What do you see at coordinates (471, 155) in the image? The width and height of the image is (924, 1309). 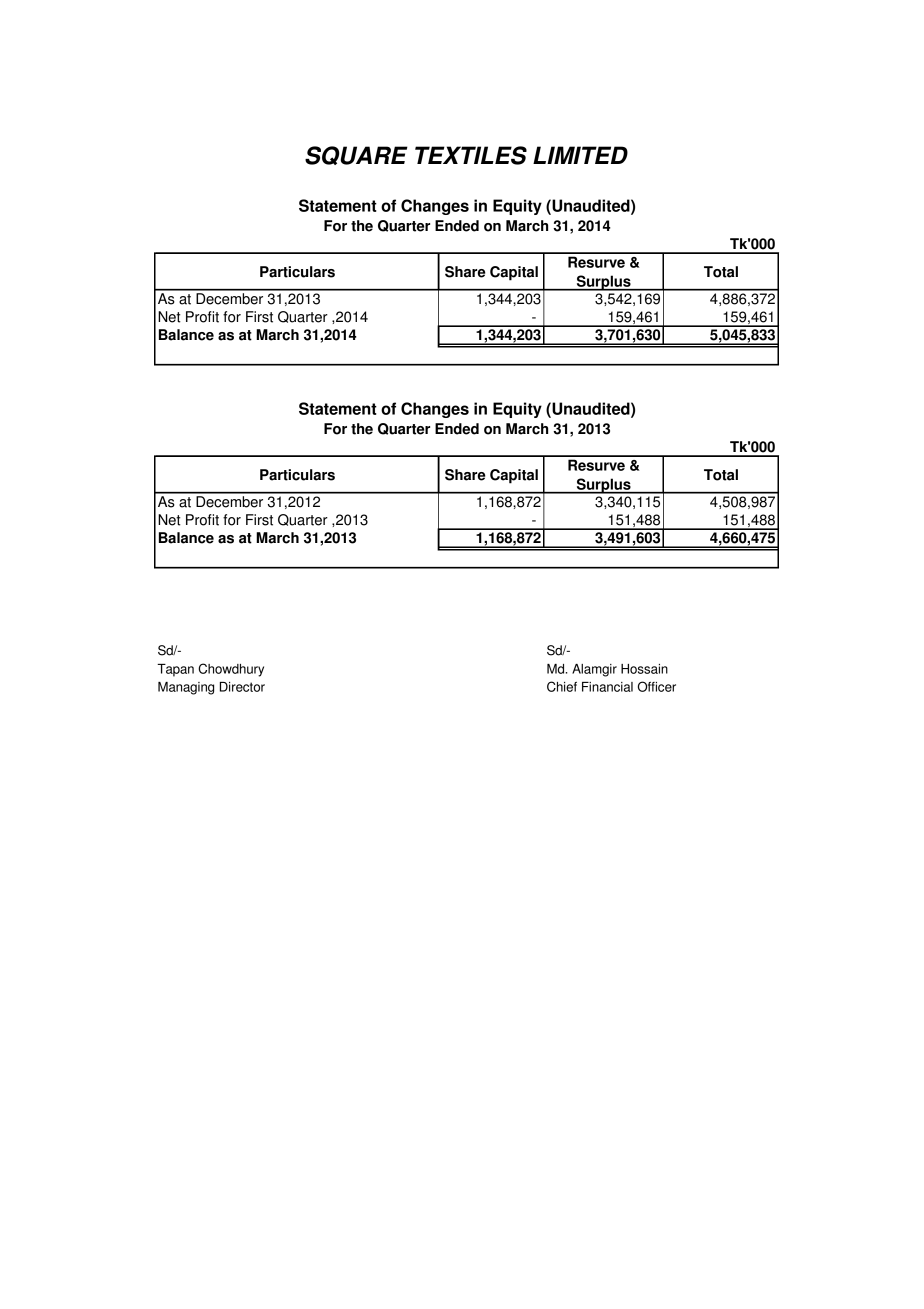 I see `TEXTILES` at bounding box center [471, 155].
